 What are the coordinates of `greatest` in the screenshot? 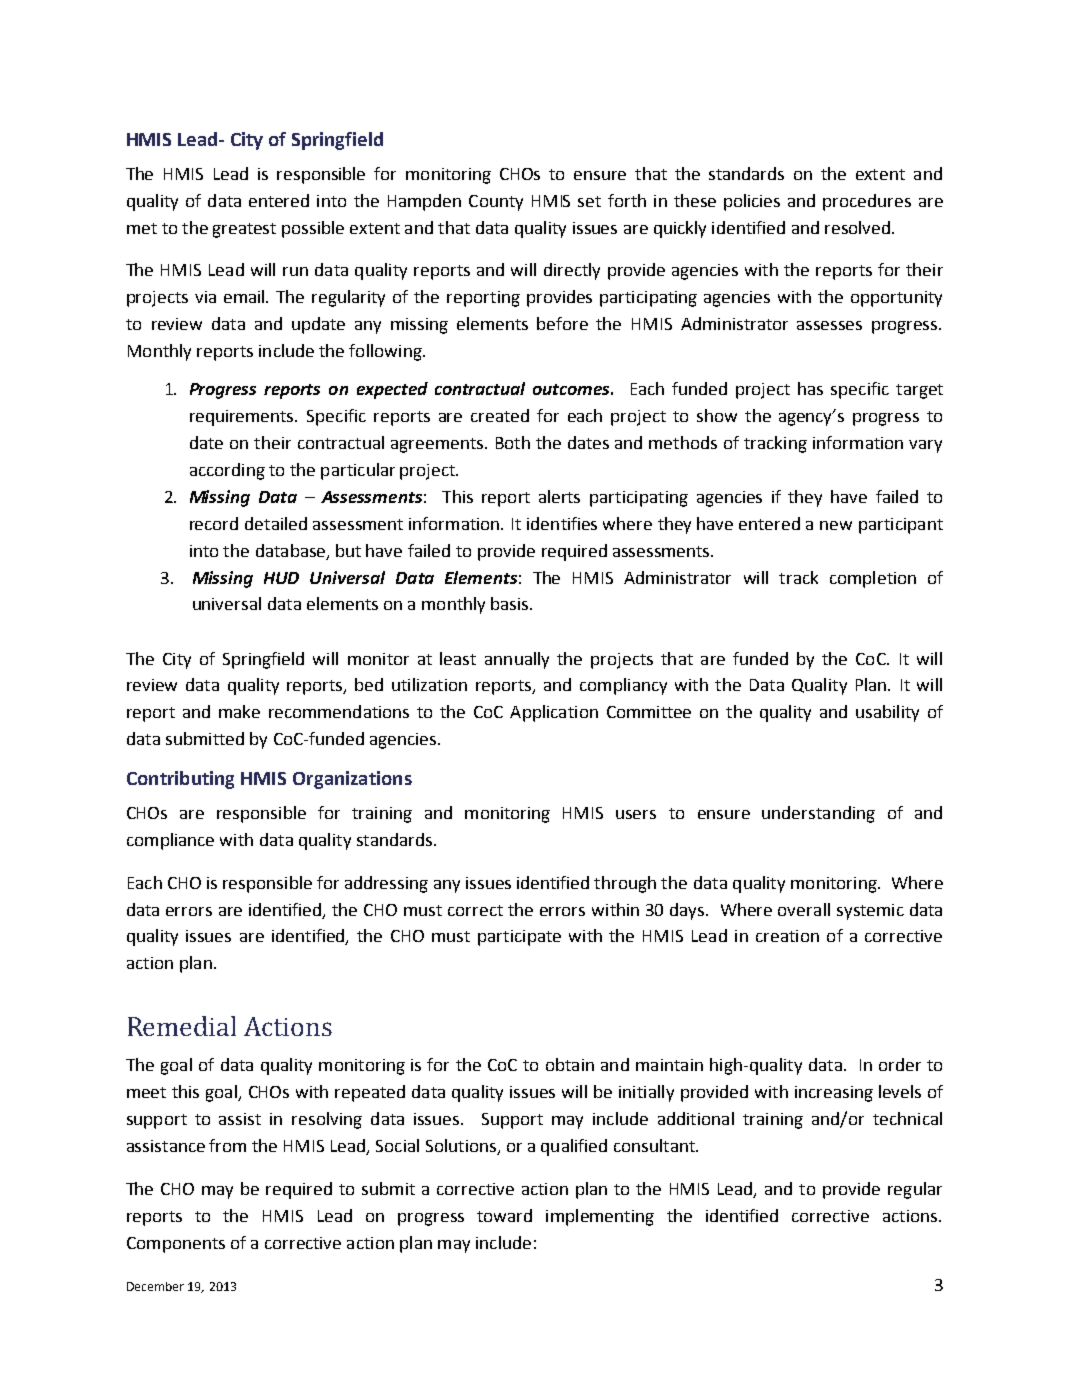 It's located at (244, 230).
